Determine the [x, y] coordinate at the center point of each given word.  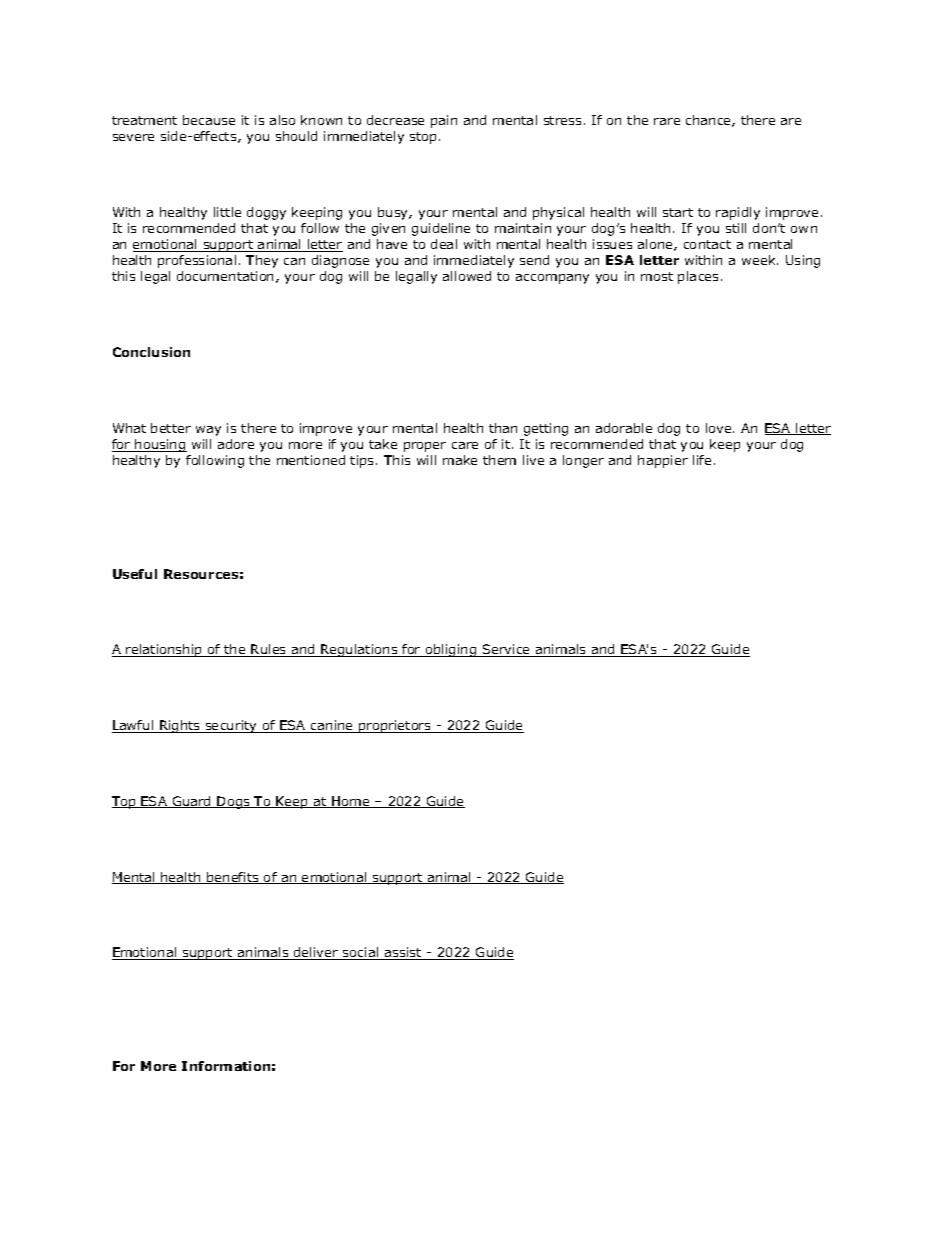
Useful [135, 574]
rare [667, 121]
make [460, 460]
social [361, 953]
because [209, 120]
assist [403, 953]
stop [425, 138]
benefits [233, 878]
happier [663, 461]
